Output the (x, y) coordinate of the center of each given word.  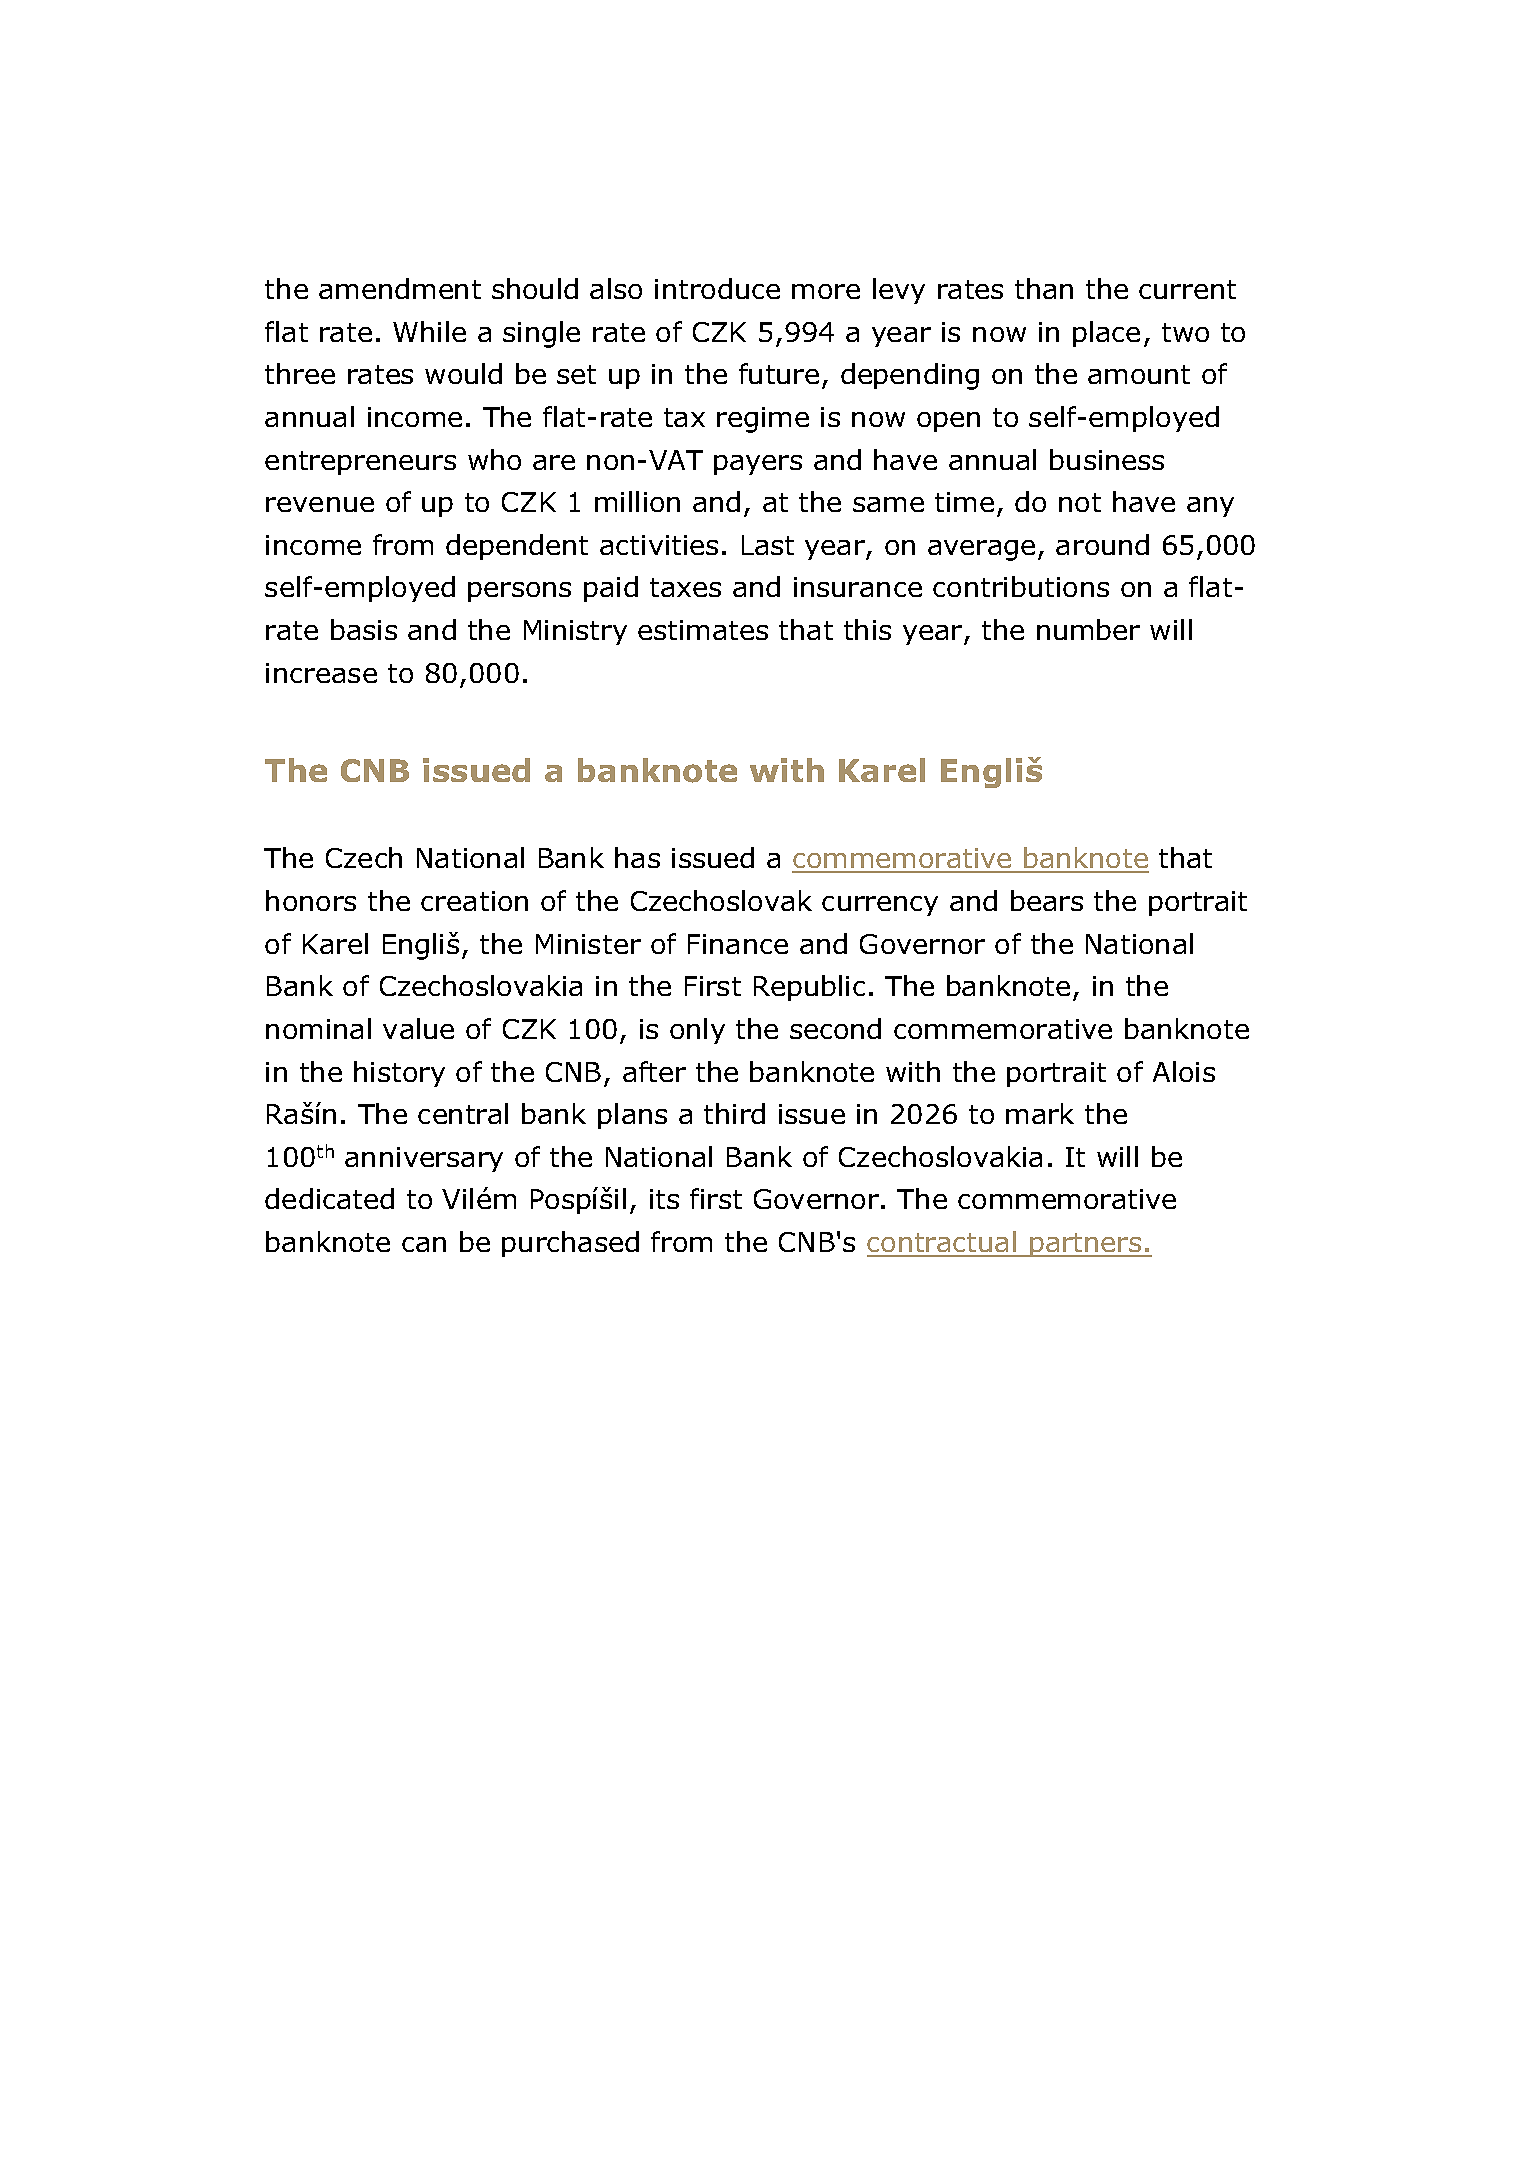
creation (474, 901)
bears (1047, 900)
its (664, 1199)
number (1088, 629)
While (429, 331)
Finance (738, 944)
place (1106, 334)
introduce (717, 288)
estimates (703, 630)
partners (1086, 1245)
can (424, 1244)
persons (519, 592)
